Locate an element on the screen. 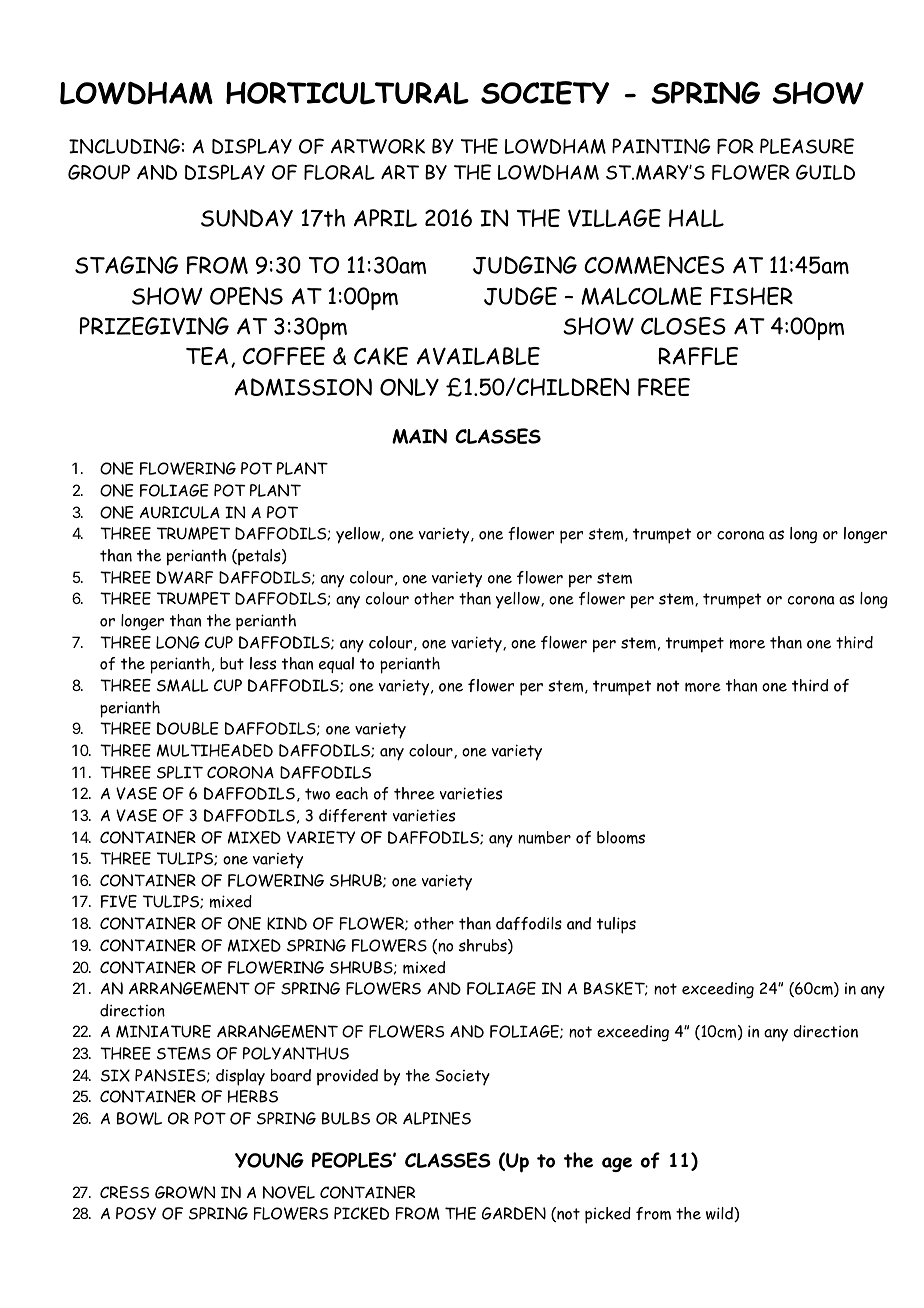 The height and width of the screenshot is (1308, 924). GROWN is located at coordinates (185, 1192).
